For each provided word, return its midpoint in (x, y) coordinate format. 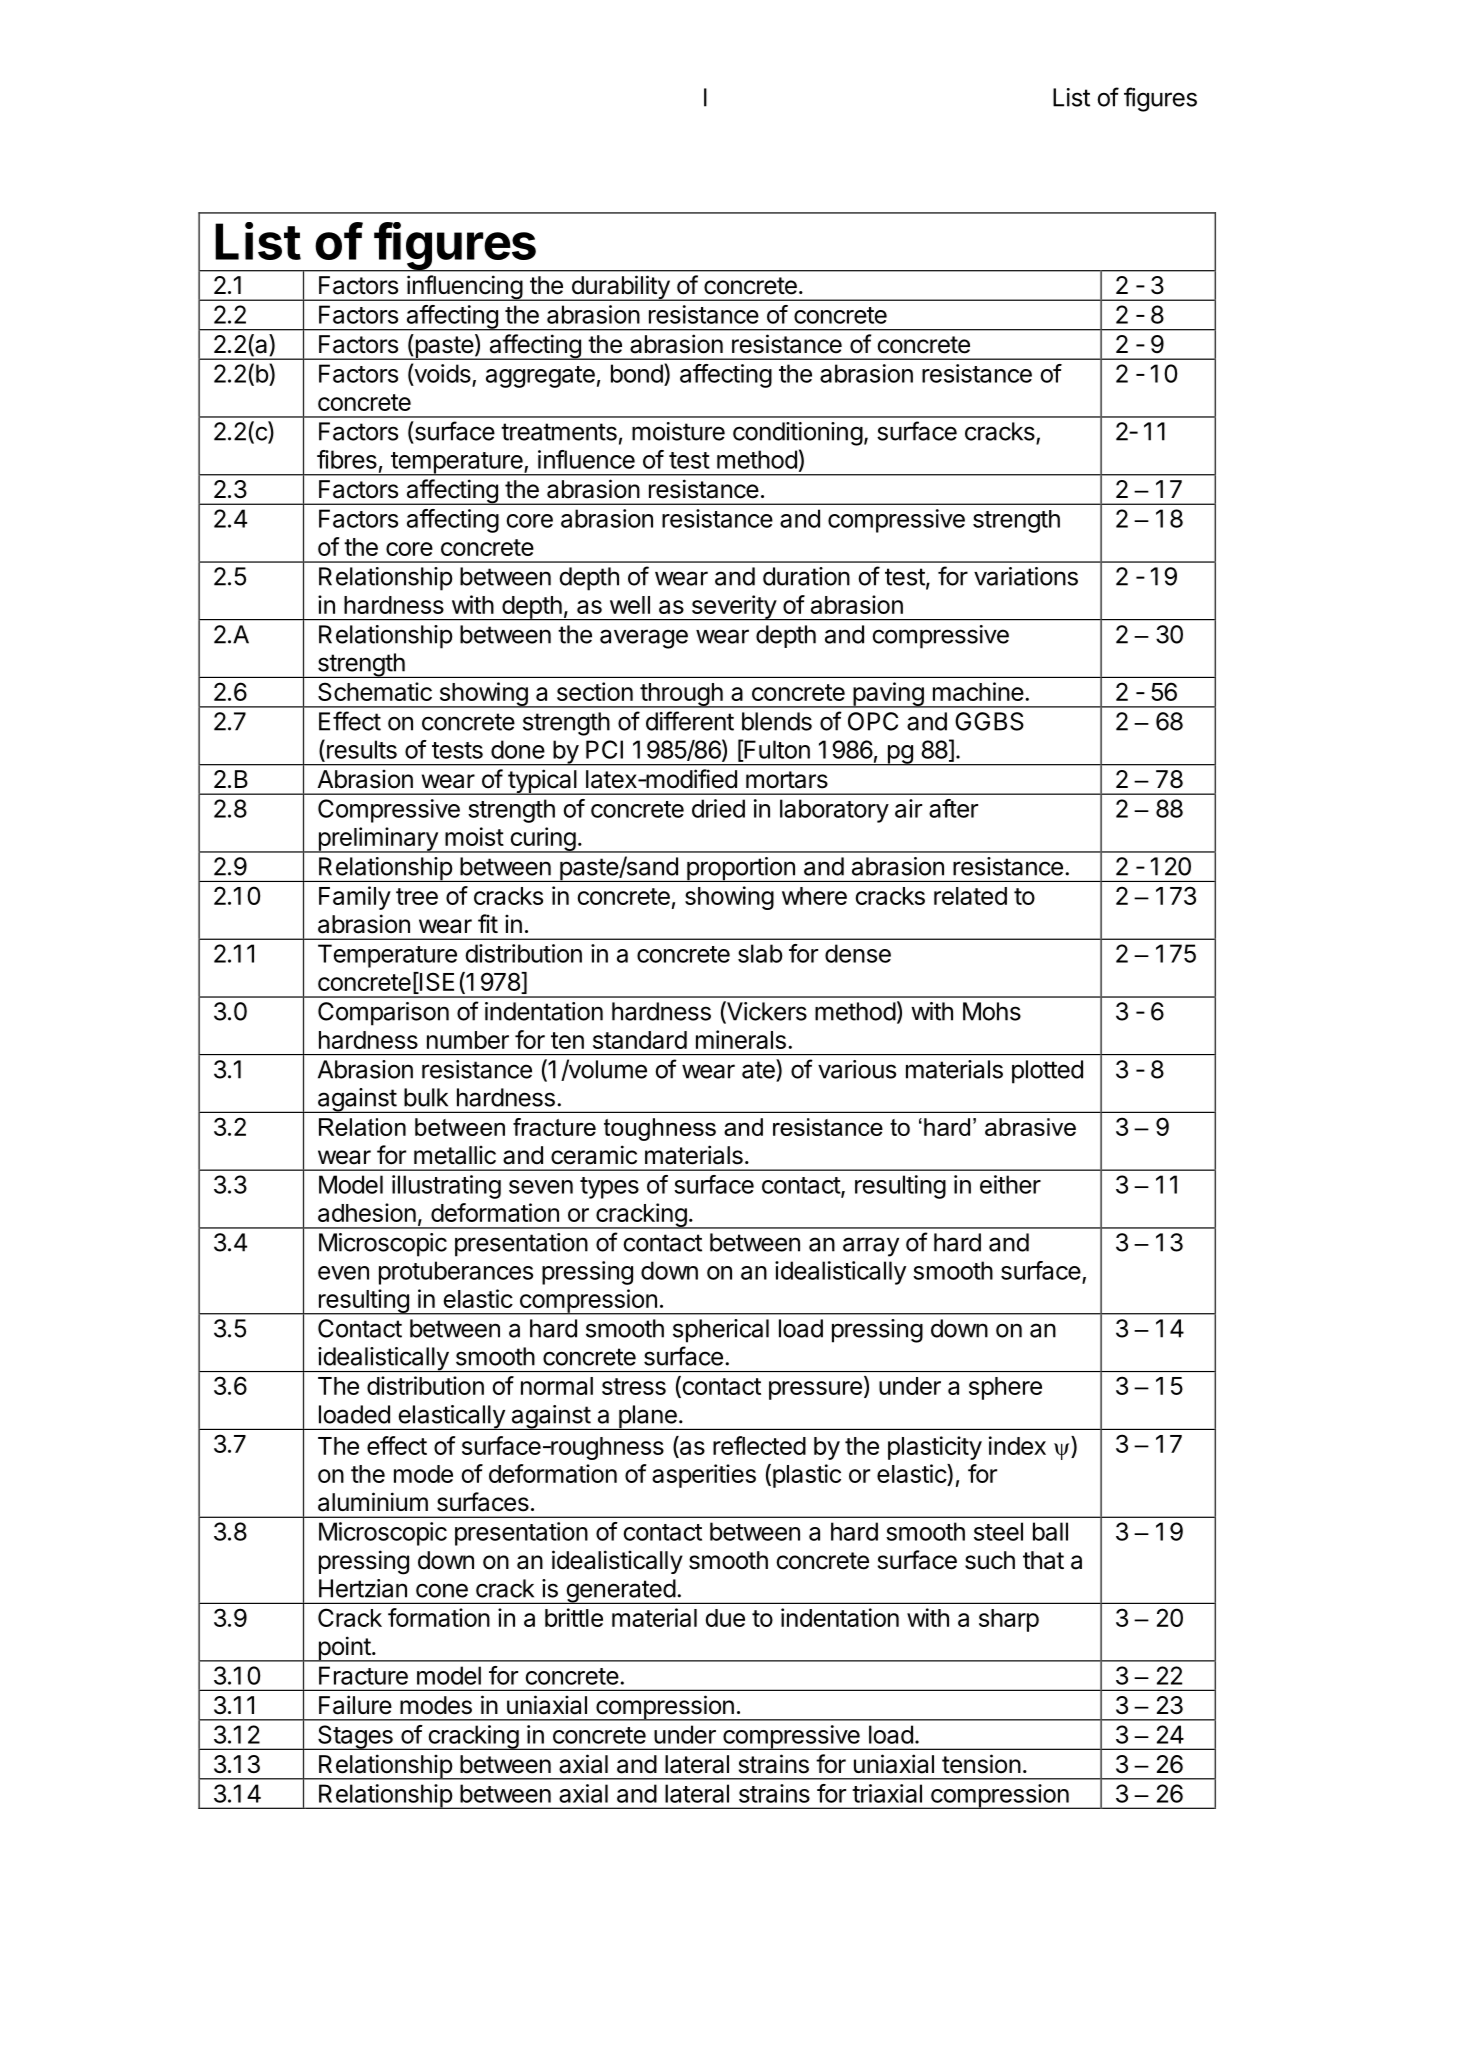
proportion (741, 869)
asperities (704, 1476)
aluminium (373, 1502)
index (1017, 1445)
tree (417, 896)
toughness (660, 1129)
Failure (355, 1705)
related (970, 896)
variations (1026, 576)
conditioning (798, 434)
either (1010, 1184)
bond (637, 373)
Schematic (375, 691)
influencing (464, 288)
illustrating (446, 1187)
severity (733, 608)
